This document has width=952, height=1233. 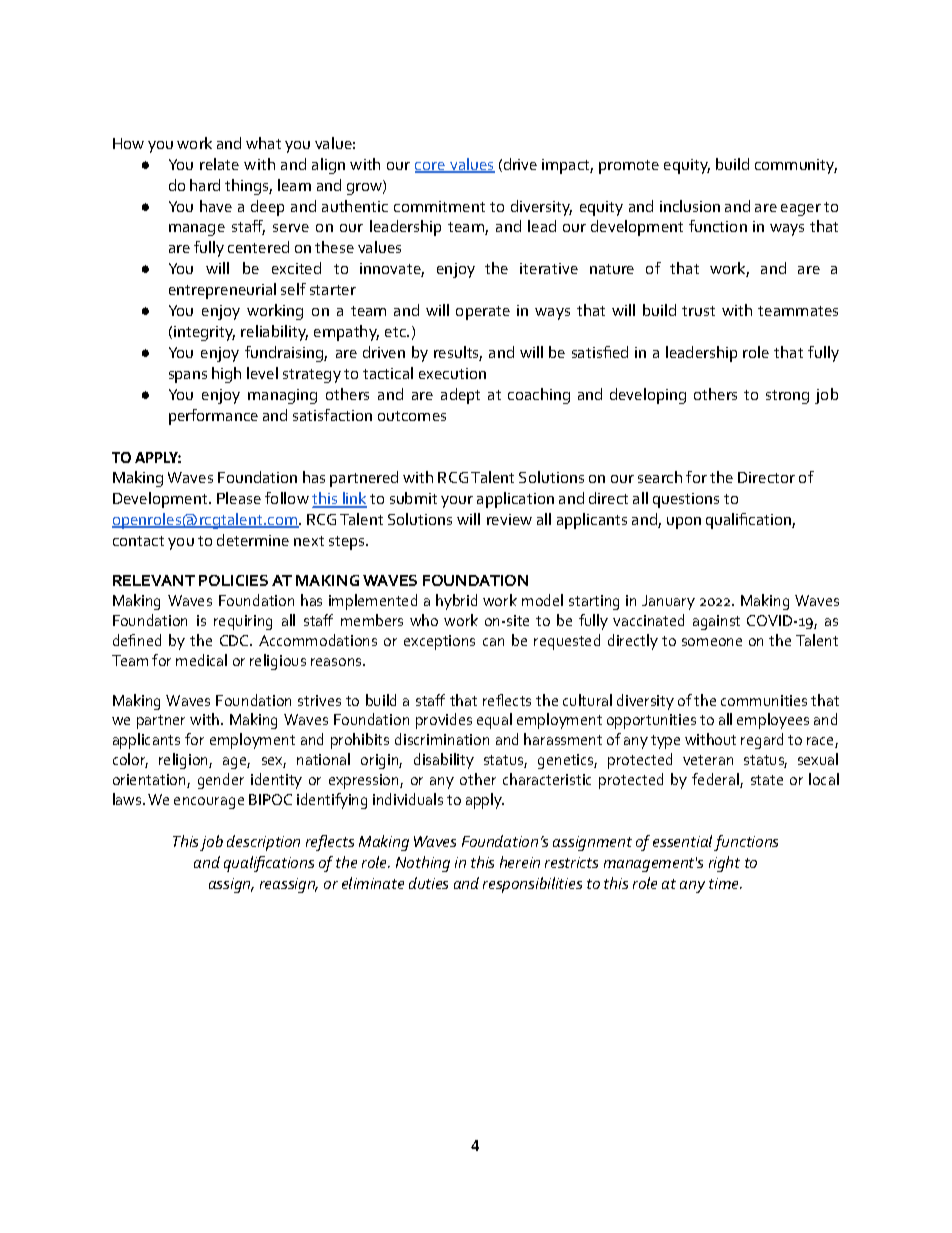 I want to click on community, so click(x=796, y=166).
